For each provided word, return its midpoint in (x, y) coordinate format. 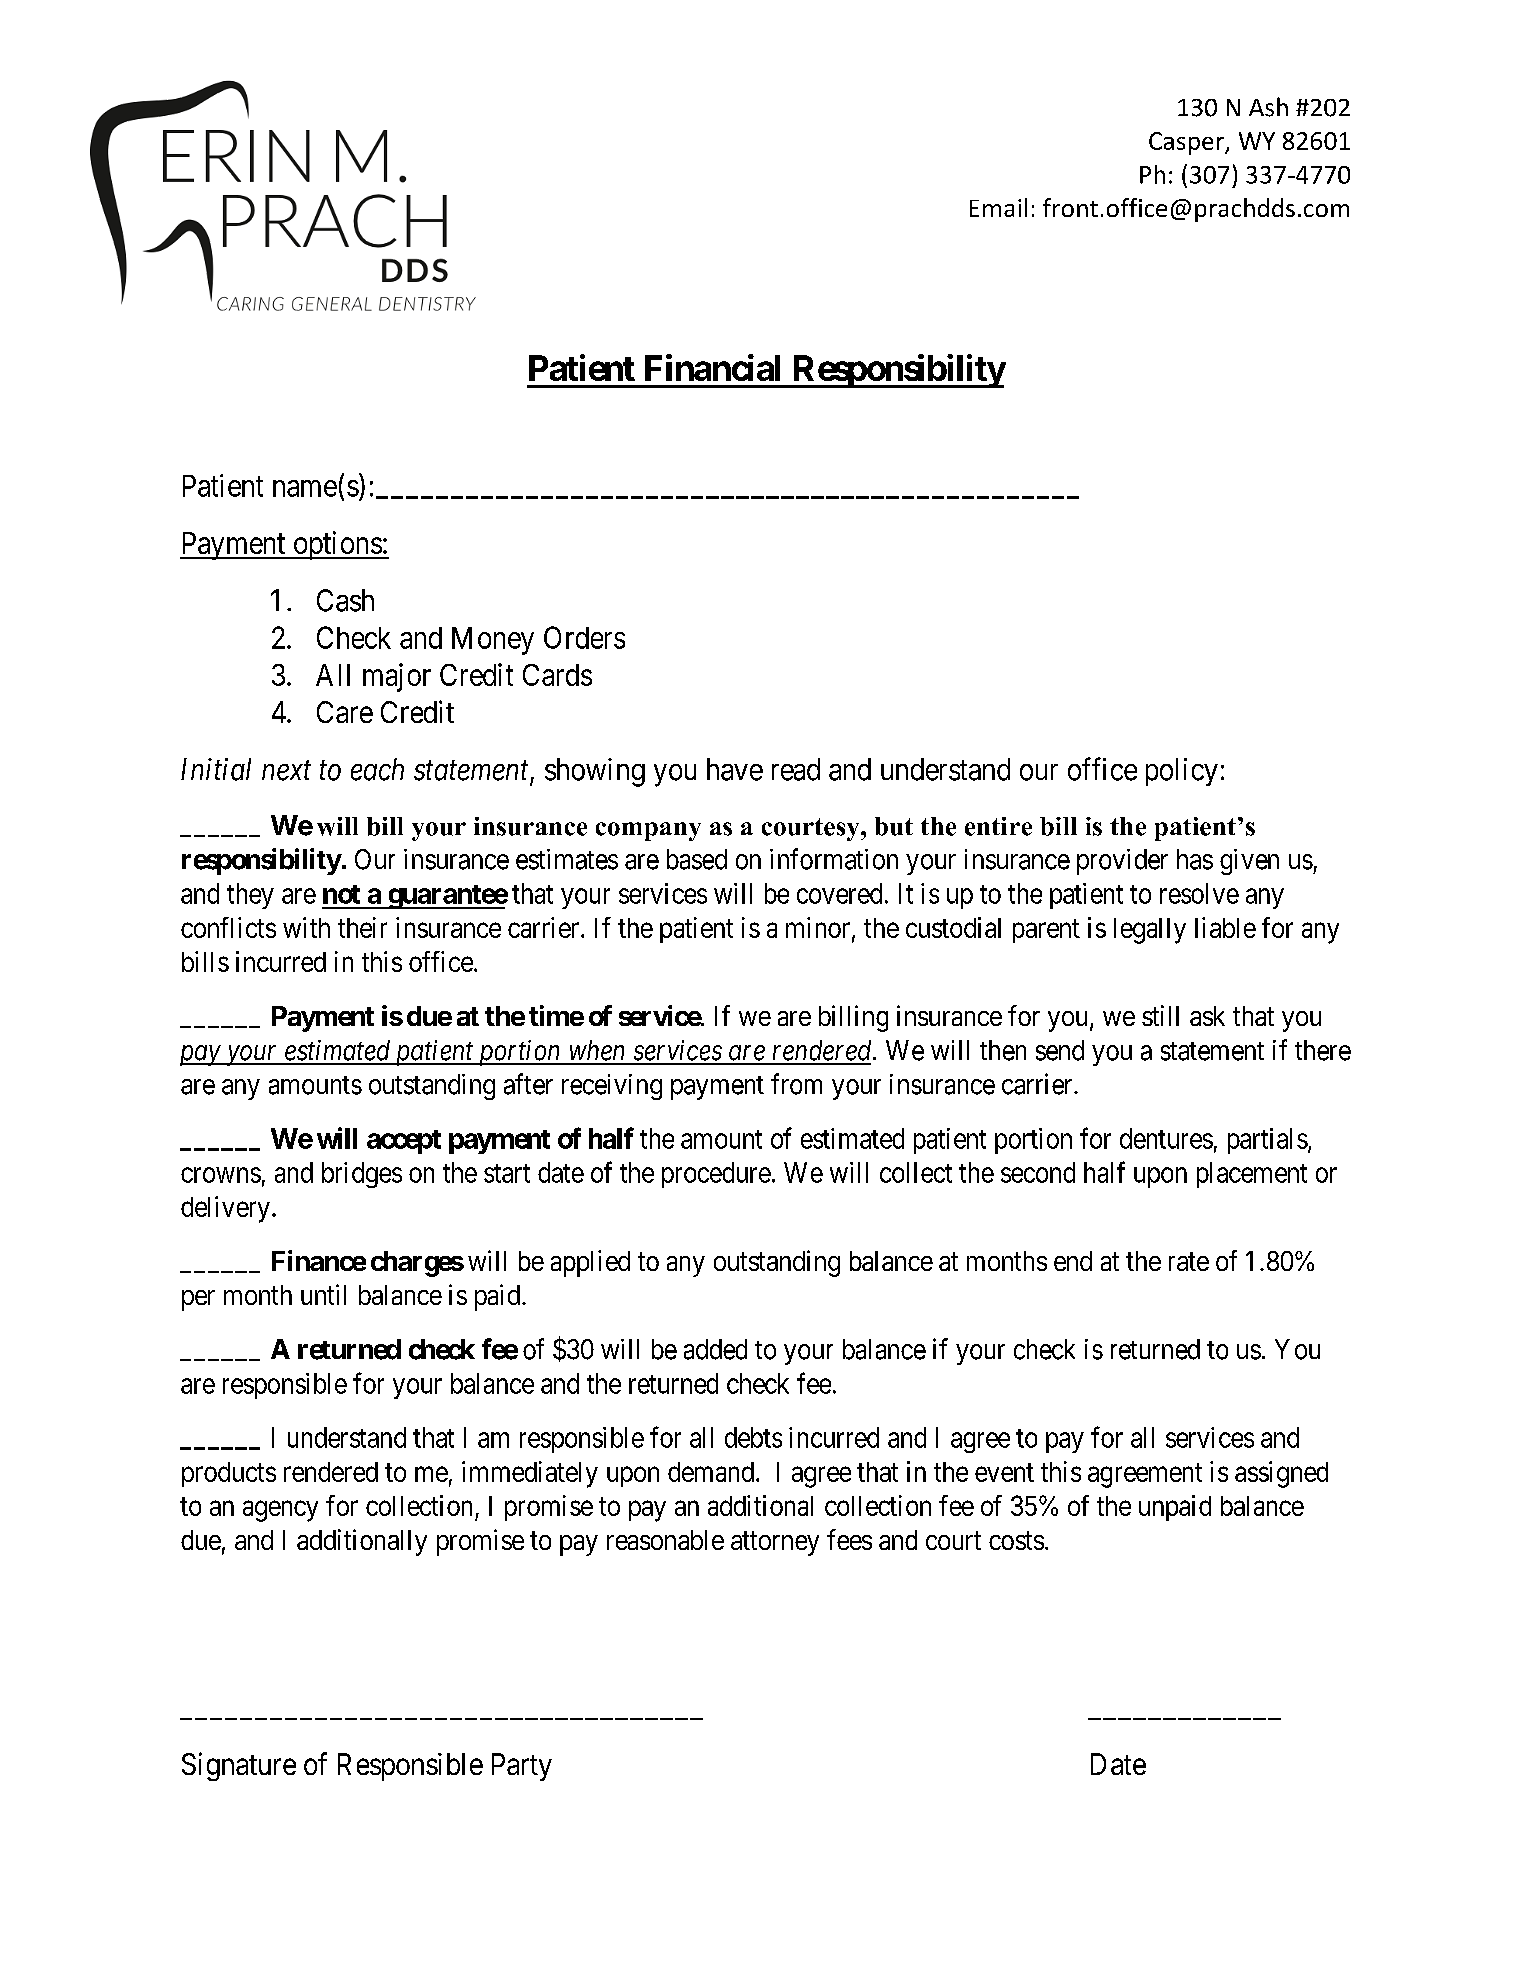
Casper (1187, 143)
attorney (775, 1543)
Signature (239, 1766)
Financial (712, 367)
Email (998, 207)
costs (1016, 1540)
